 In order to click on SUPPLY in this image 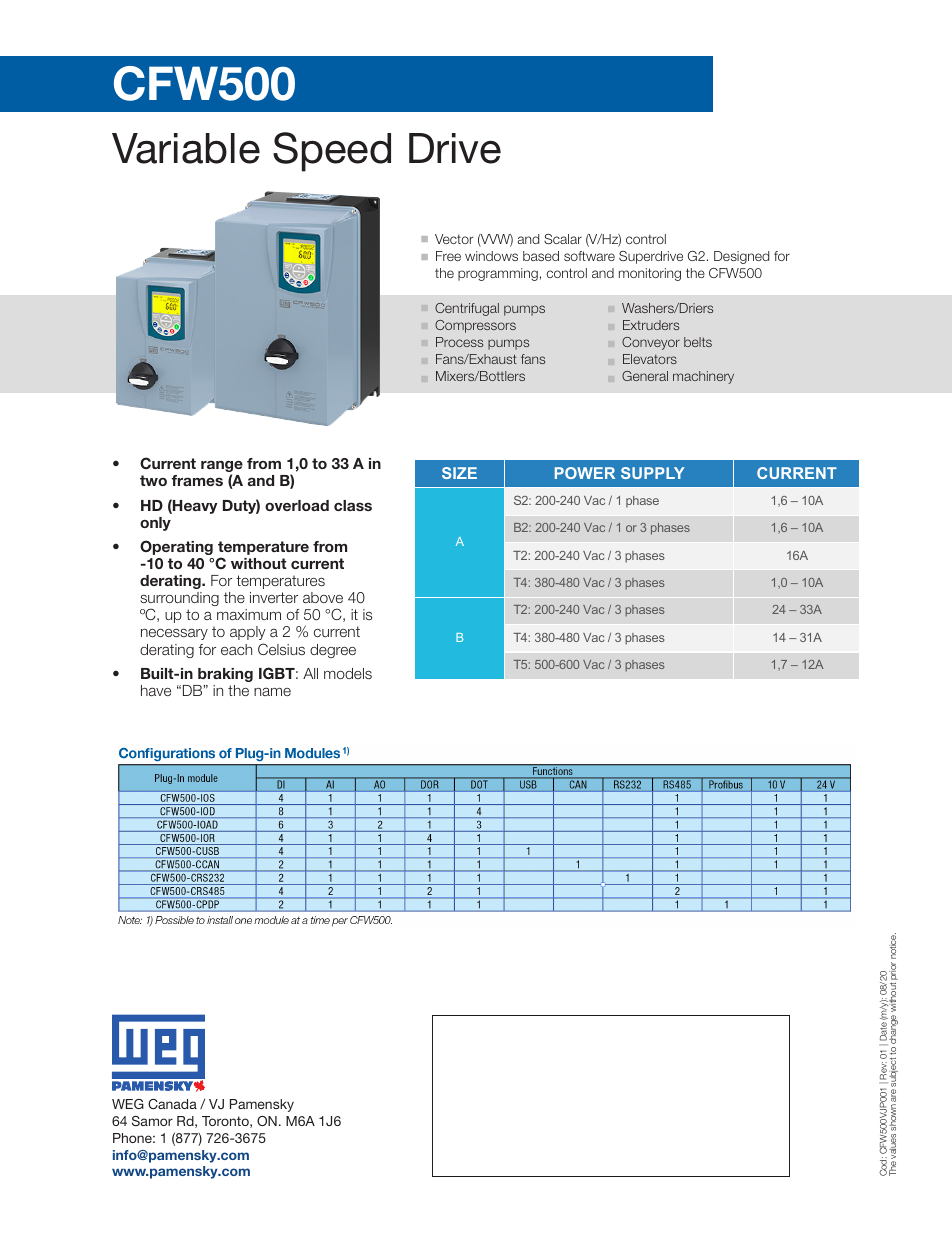, I will do `click(653, 473)`.
